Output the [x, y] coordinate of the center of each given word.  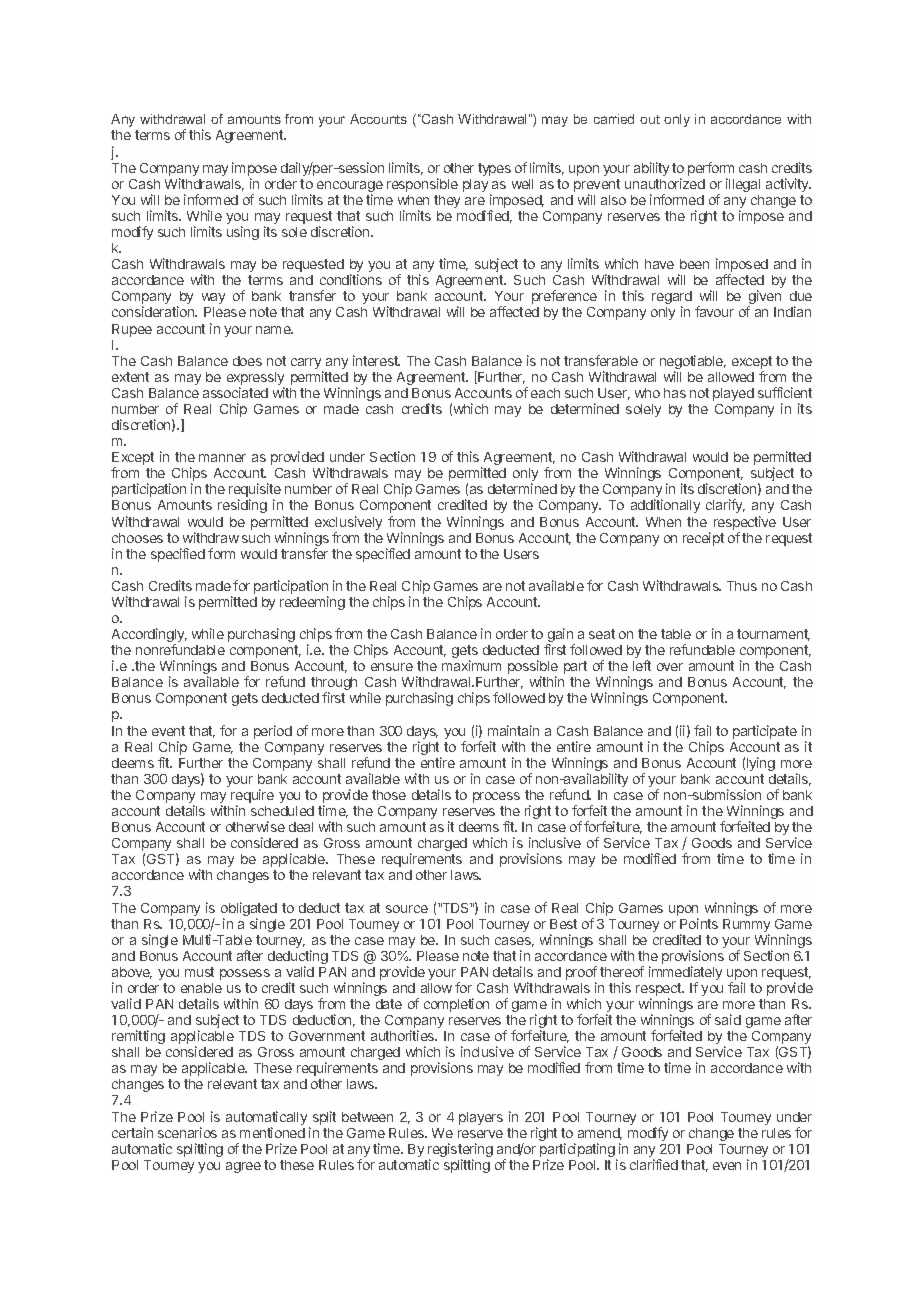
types [494, 169]
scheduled [282, 811]
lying [761, 764]
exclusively [348, 523]
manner [222, 458]
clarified [654, 1164]
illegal [743, 185]
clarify [725, 506]
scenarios [187, 1132]
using [243, 233]
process [496, 797]
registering [460, 1151]
